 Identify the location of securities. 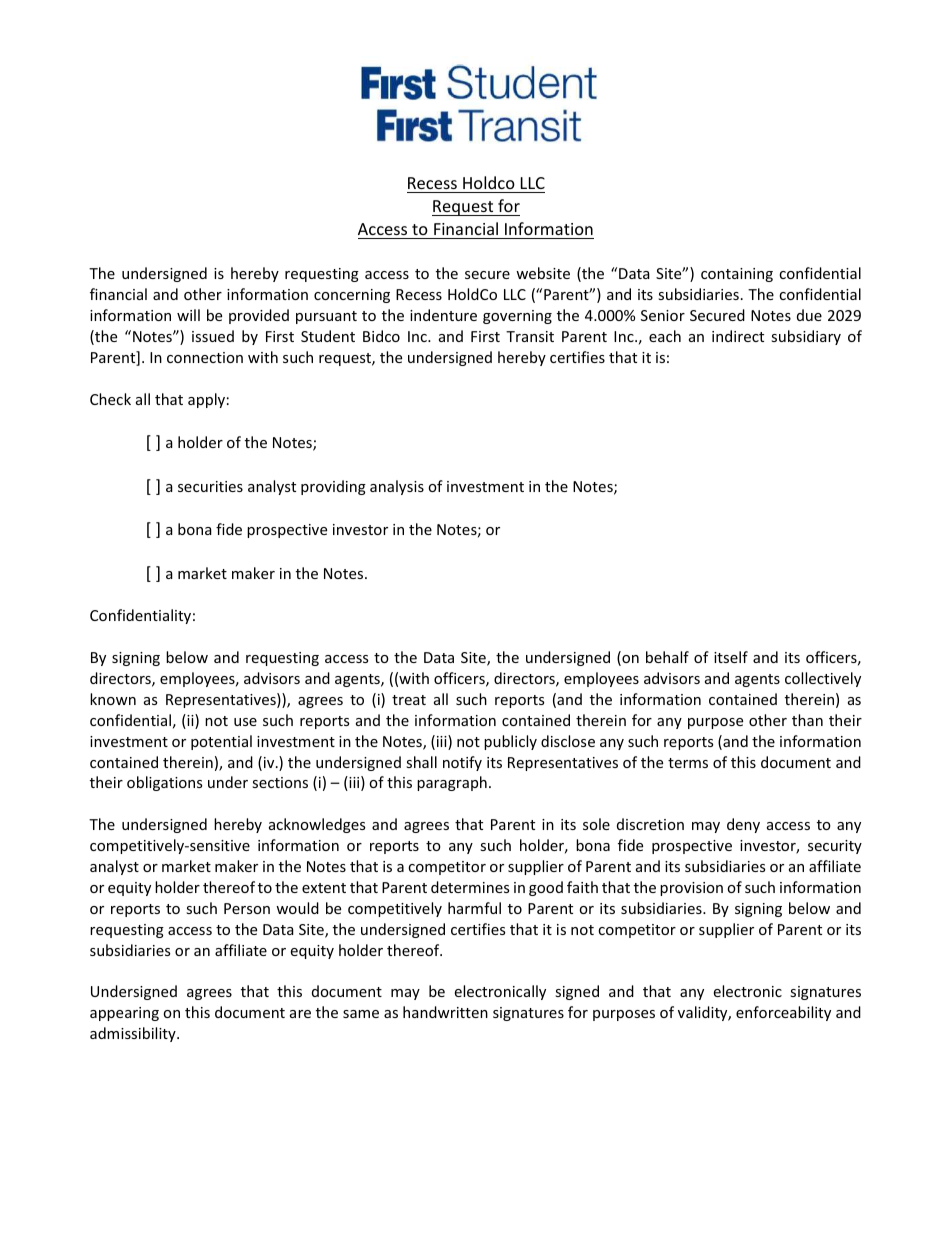
(210, 486).
